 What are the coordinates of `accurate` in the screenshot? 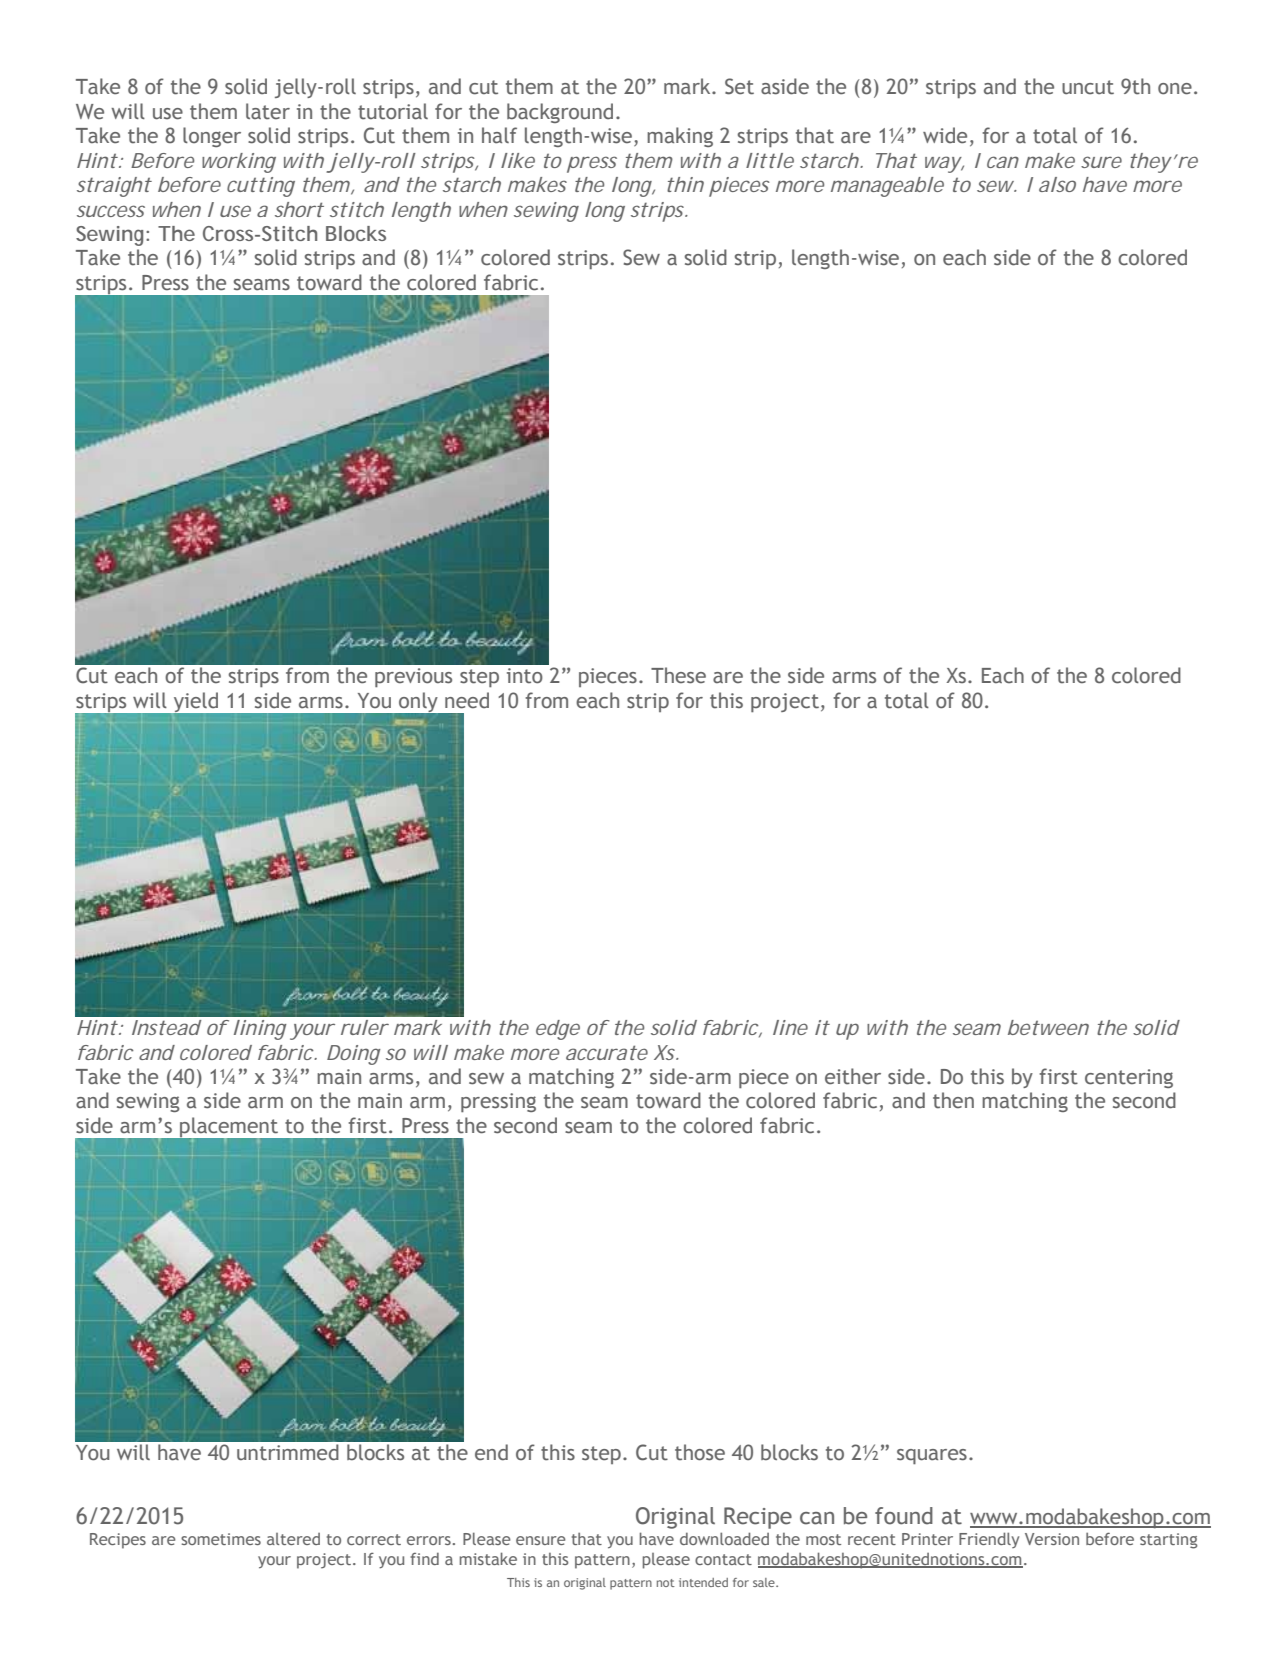 It's located at (607, 1052).
